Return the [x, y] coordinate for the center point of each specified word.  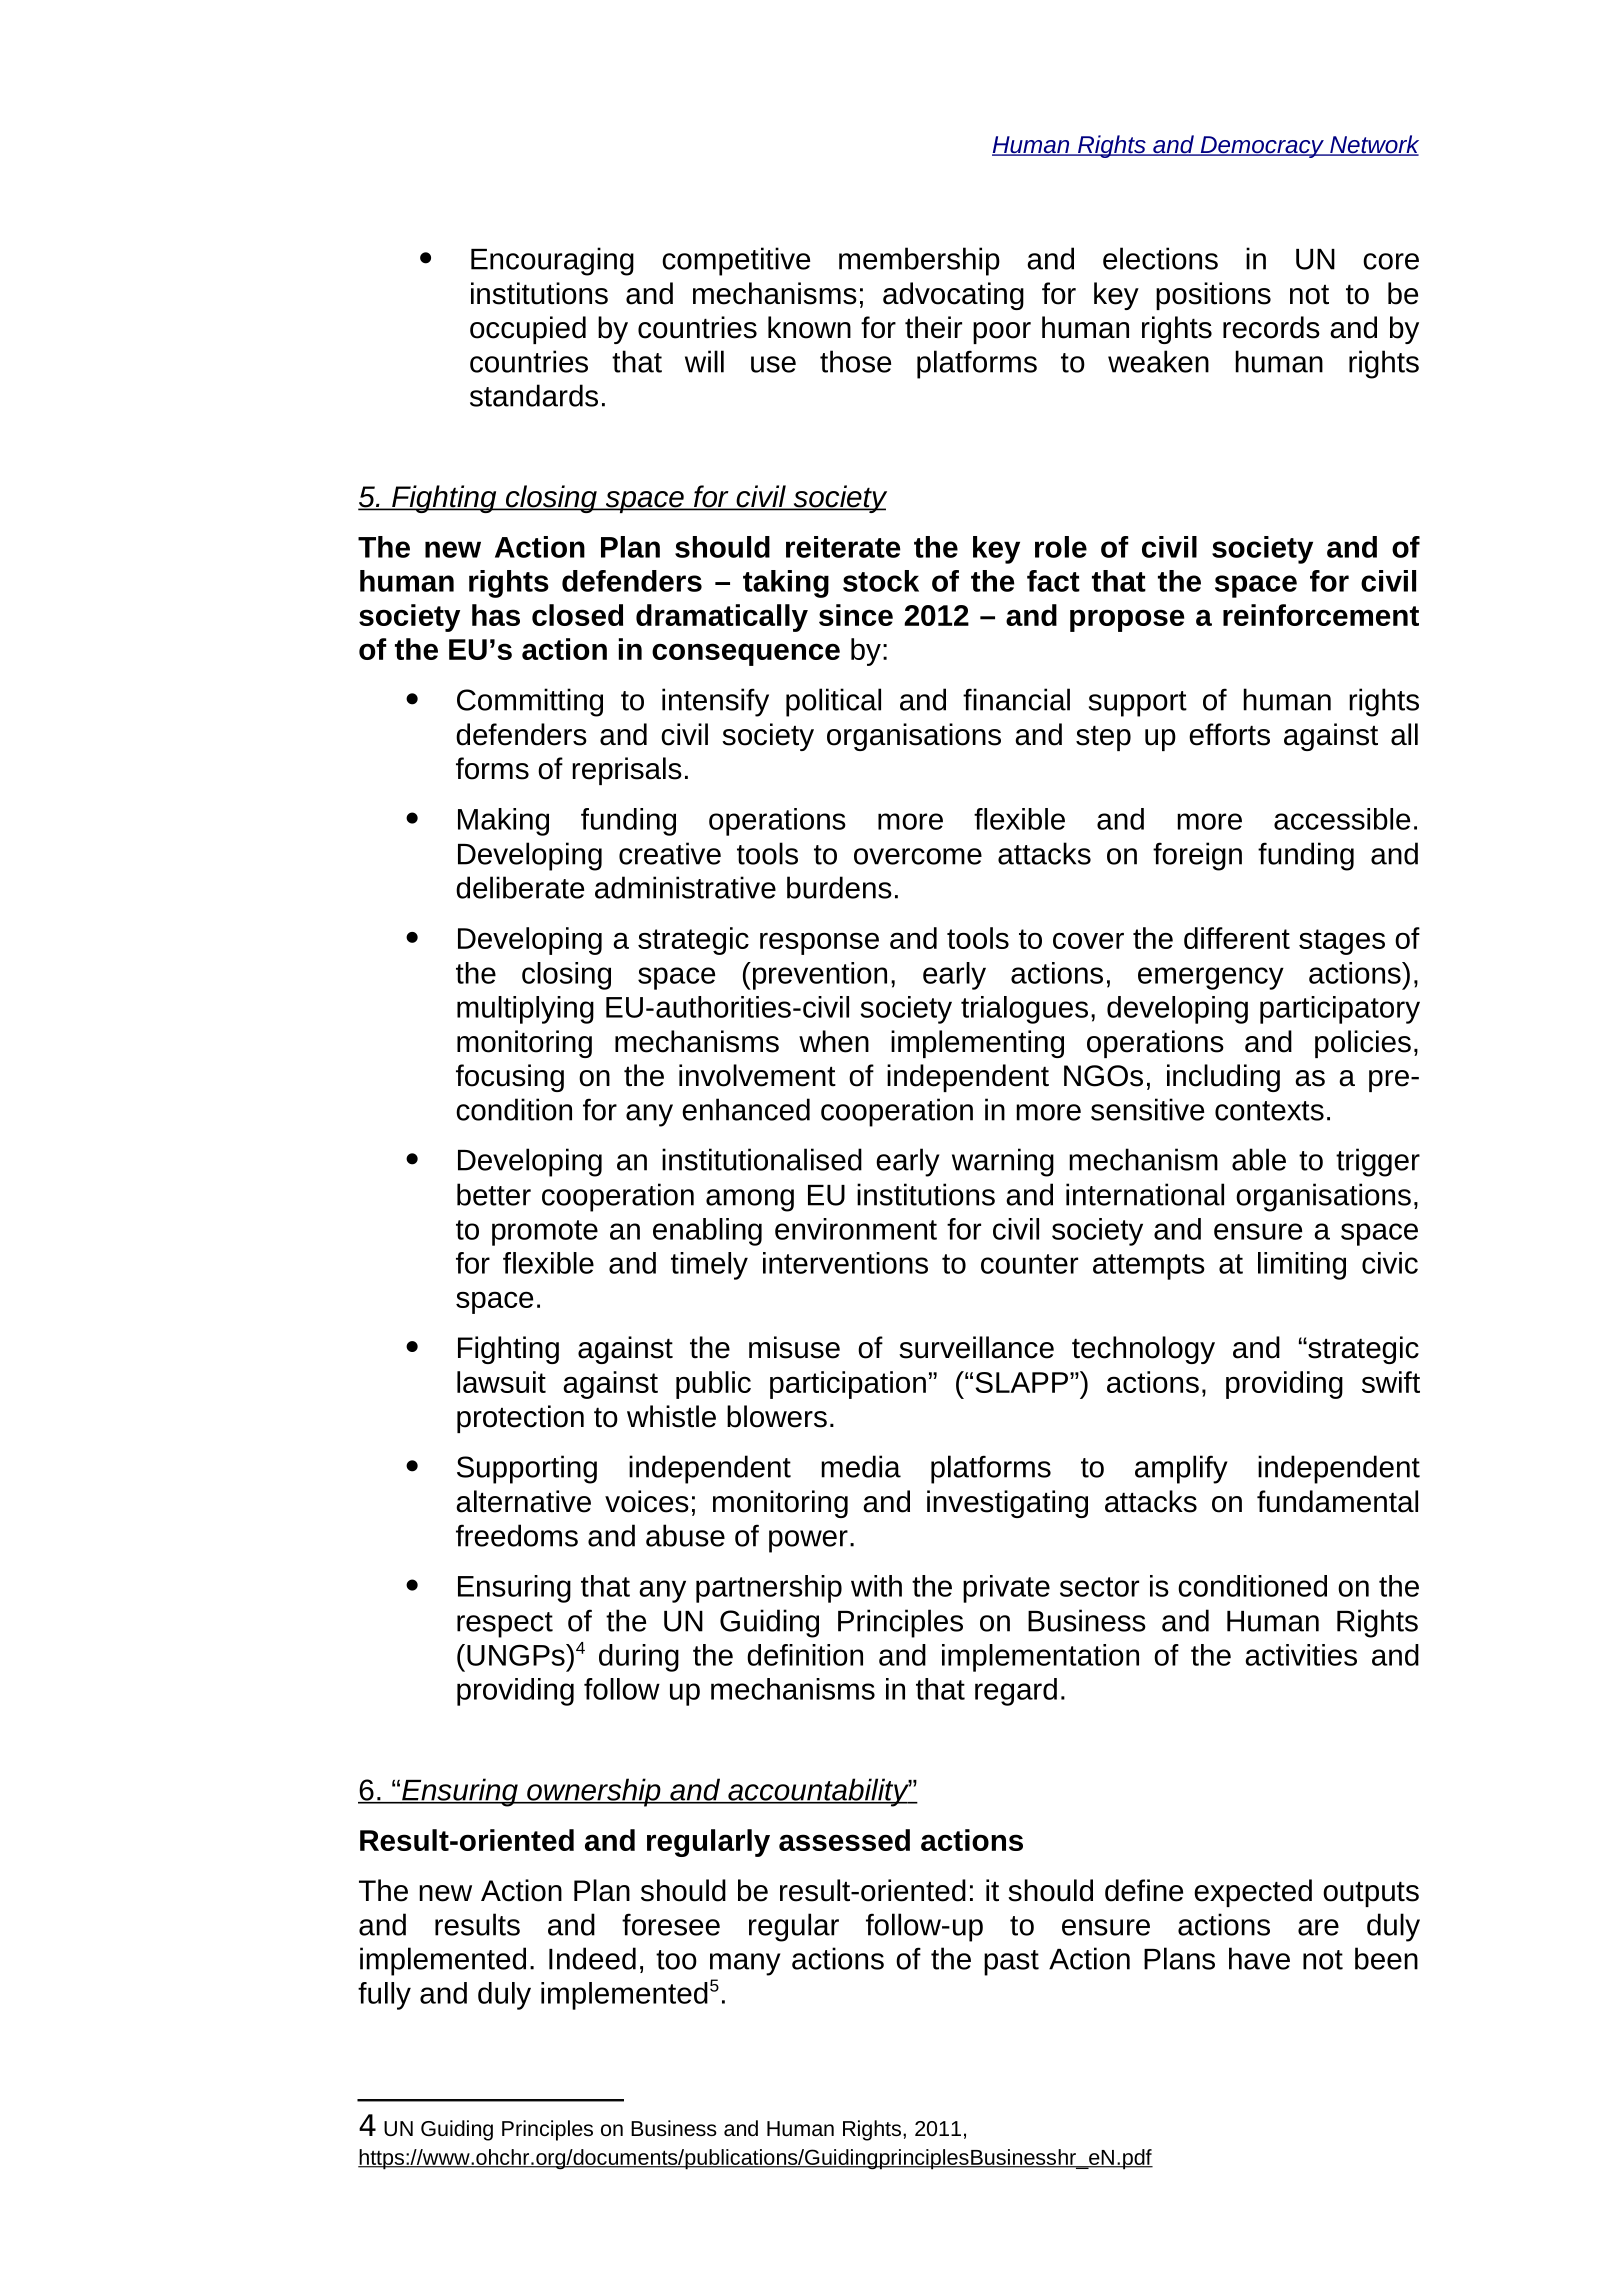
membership [919, 261]
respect [505, 1625]
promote [545, 1233]
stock [881, 581]
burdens [839, 887]
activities [1301, 1655]
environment [856, 1229]
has [496, 615]
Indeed [592, 1958]
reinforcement [1321, 615]
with [876, 1586]
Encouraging [552, 261]
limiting [1302, 1266]
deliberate [520, 887]
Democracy [1262, 147]
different [1237, 938]
